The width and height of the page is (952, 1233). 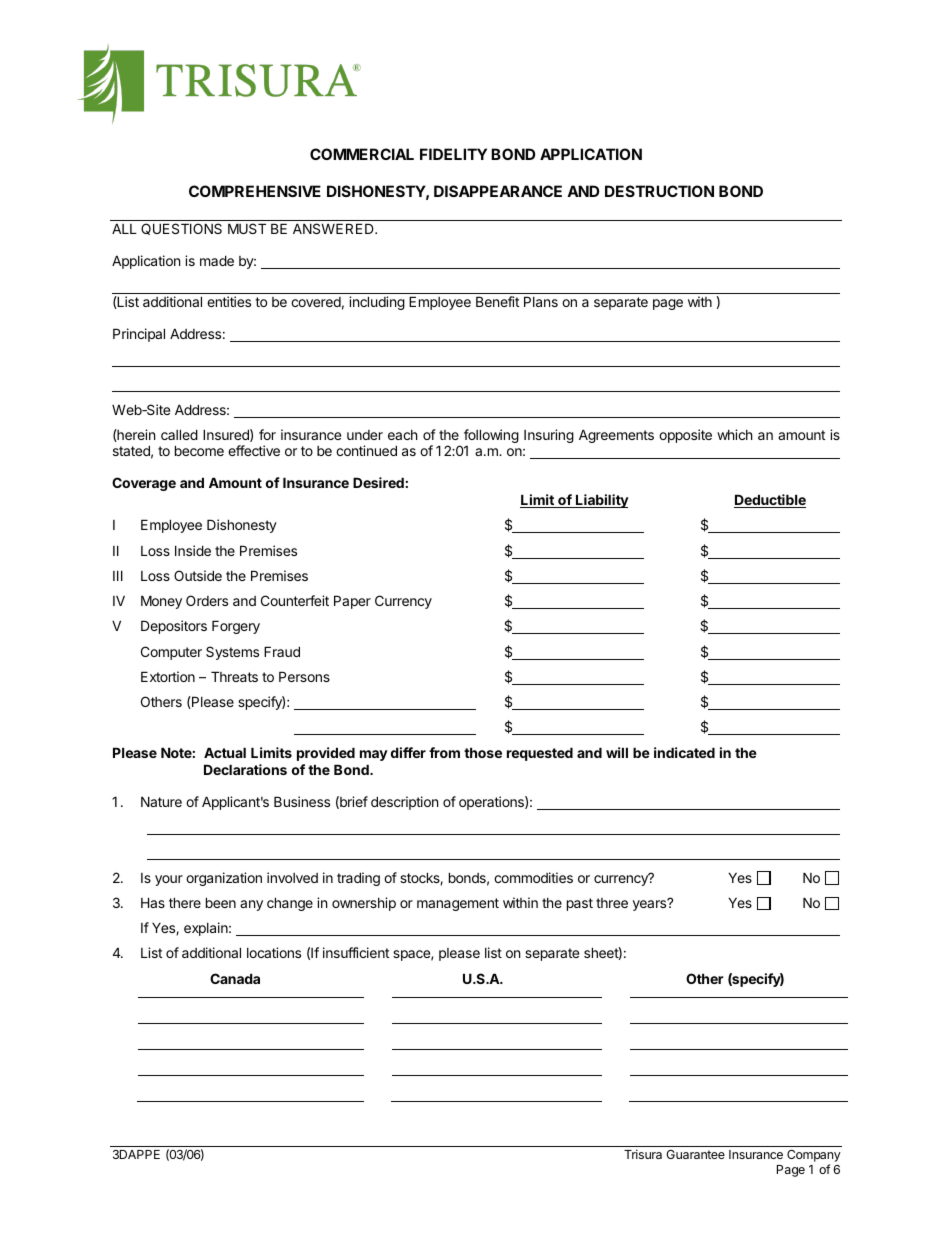 What do you see at coordinates (378, 482) in the page?
I see `Desired` at bounding box center [378, 482].
